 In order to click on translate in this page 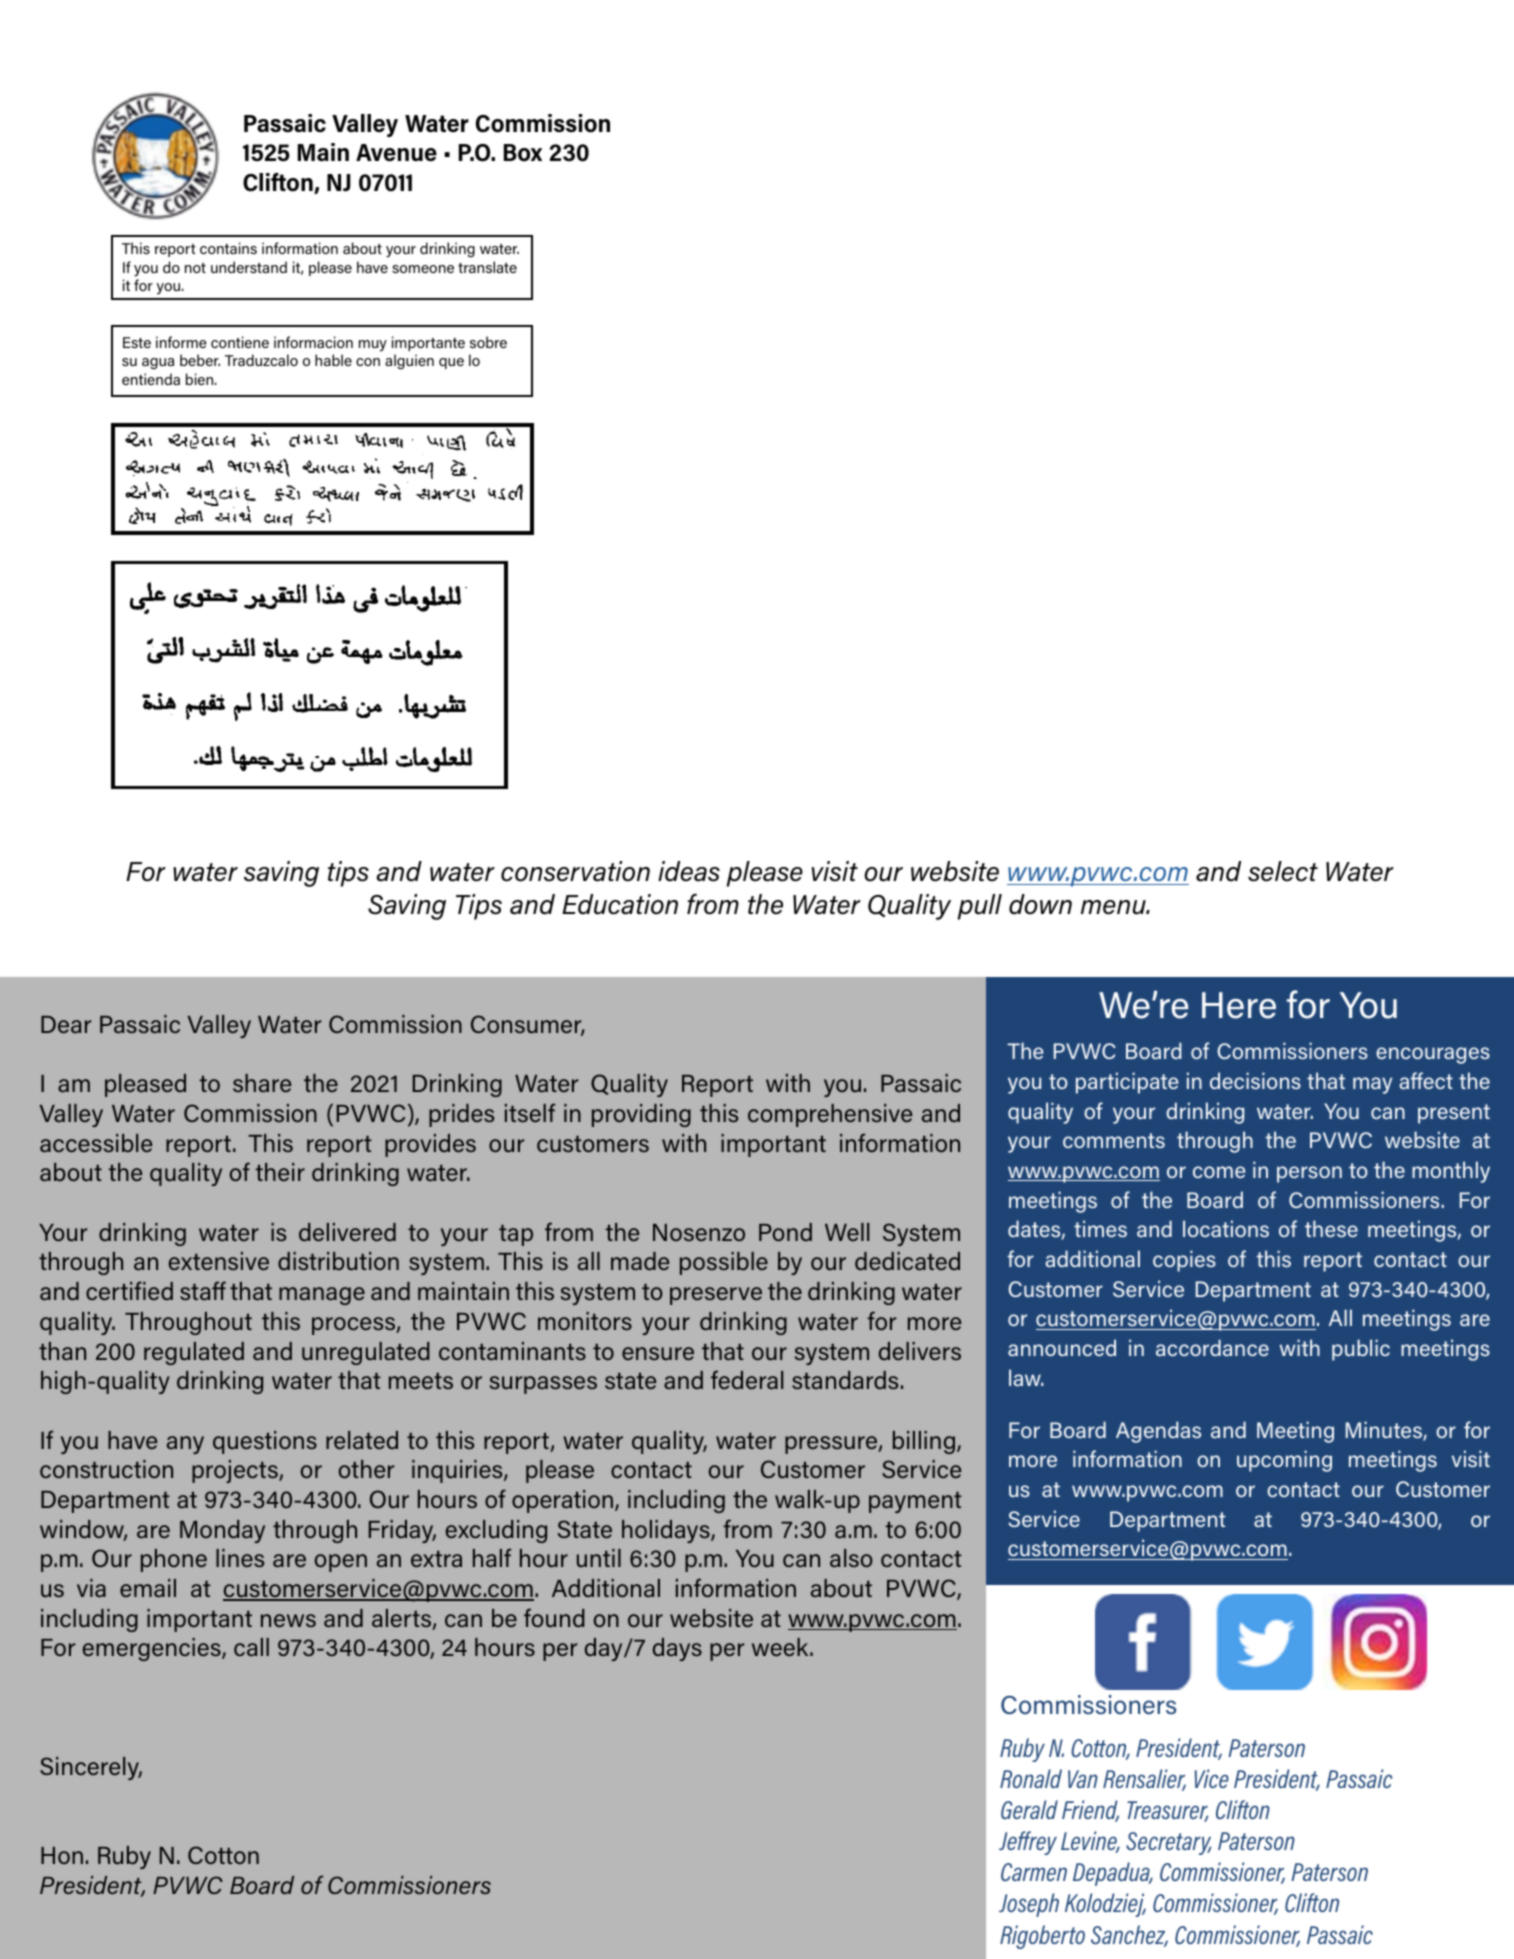, I will do `click(487, 267)`.
